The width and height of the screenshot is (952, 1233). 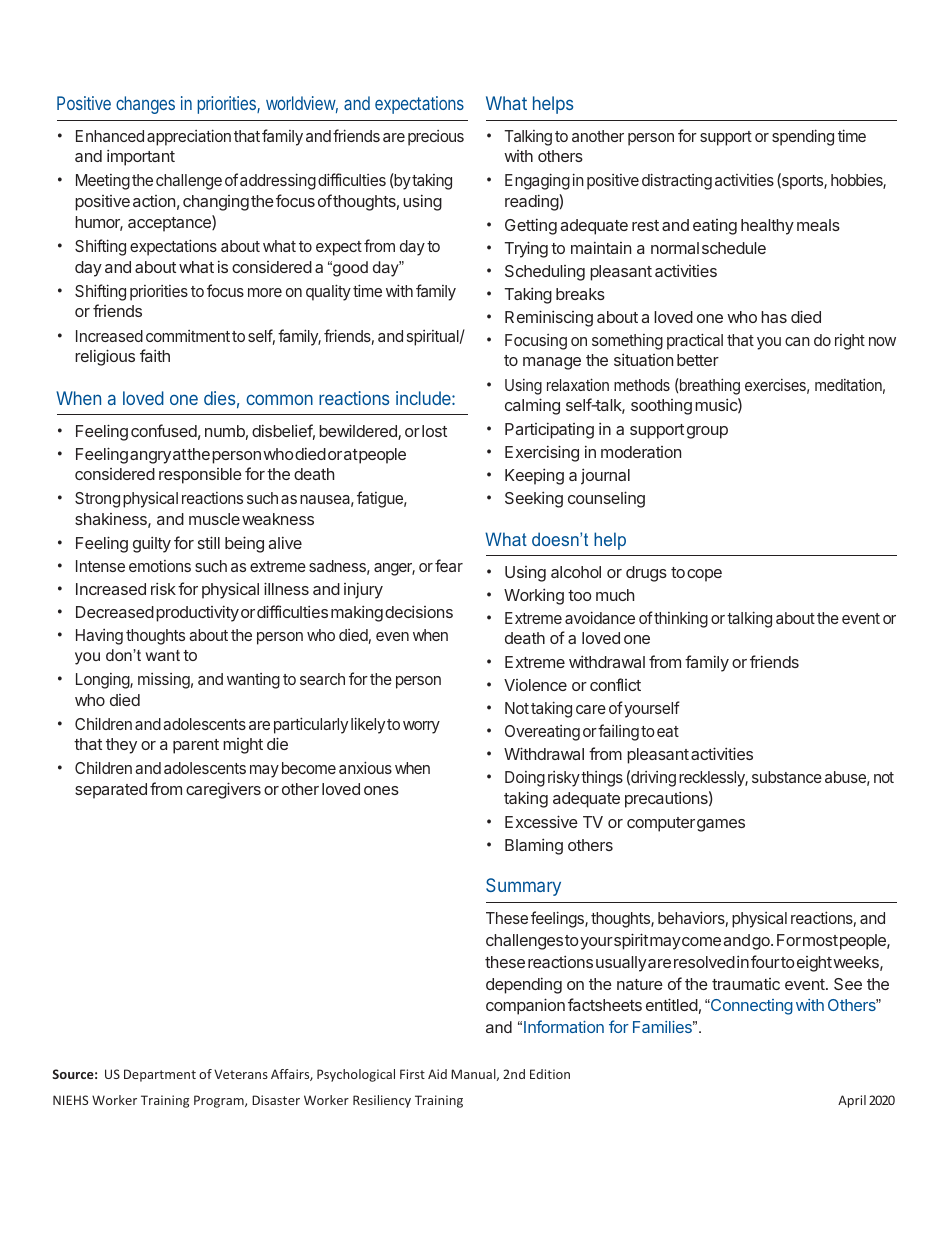 What do you see at coordinates (534, 596) in the screenshot?
I see `Working` at bounding box center [534, 596].
